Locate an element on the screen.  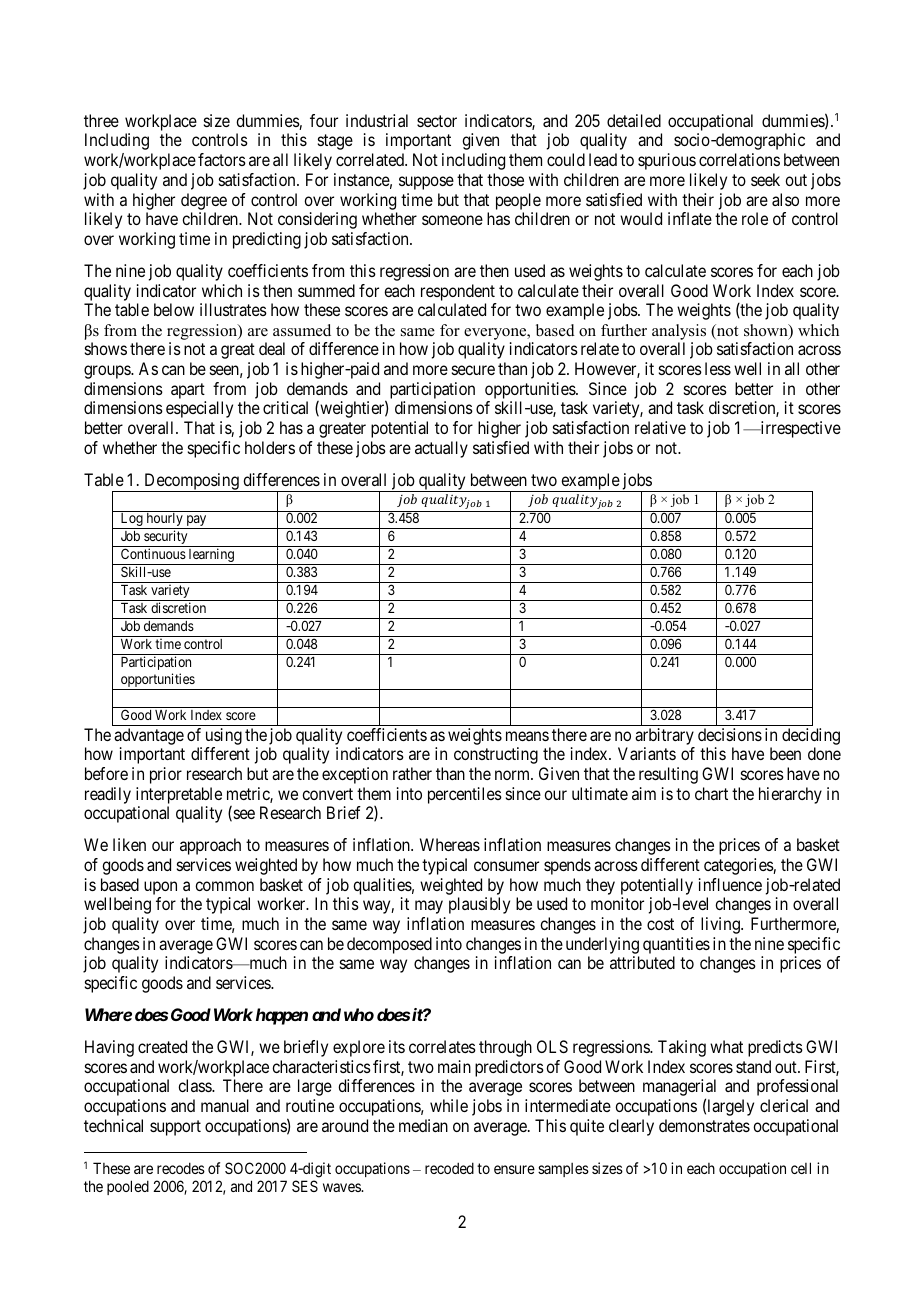
factors is located at coordinates (222, 159).
